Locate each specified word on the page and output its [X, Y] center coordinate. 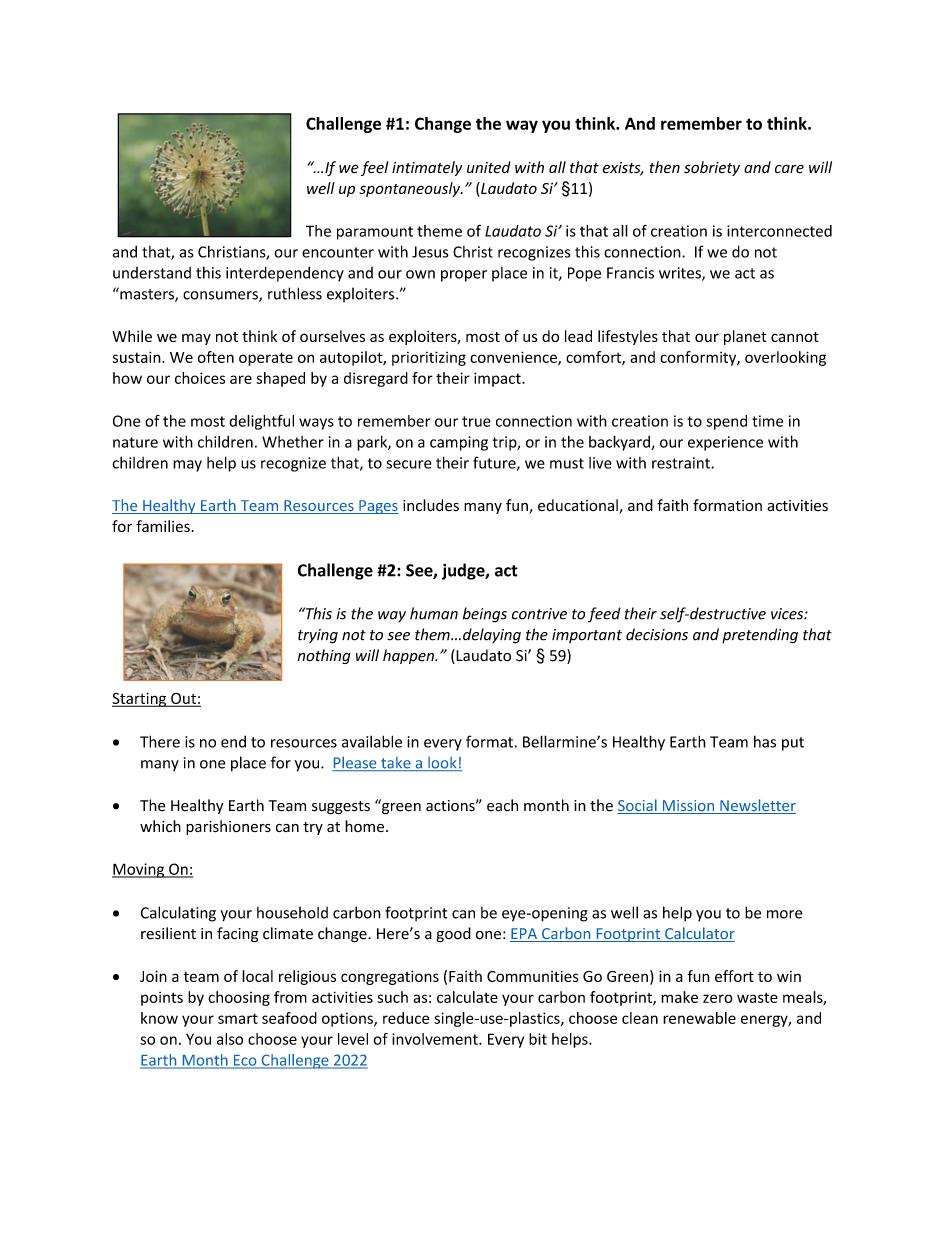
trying [318, 636]
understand [152, 273]
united [489, 167]
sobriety [712, 168]
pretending [760, 636]
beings [485, 615]
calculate [467, 997]
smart [238, 1018]
